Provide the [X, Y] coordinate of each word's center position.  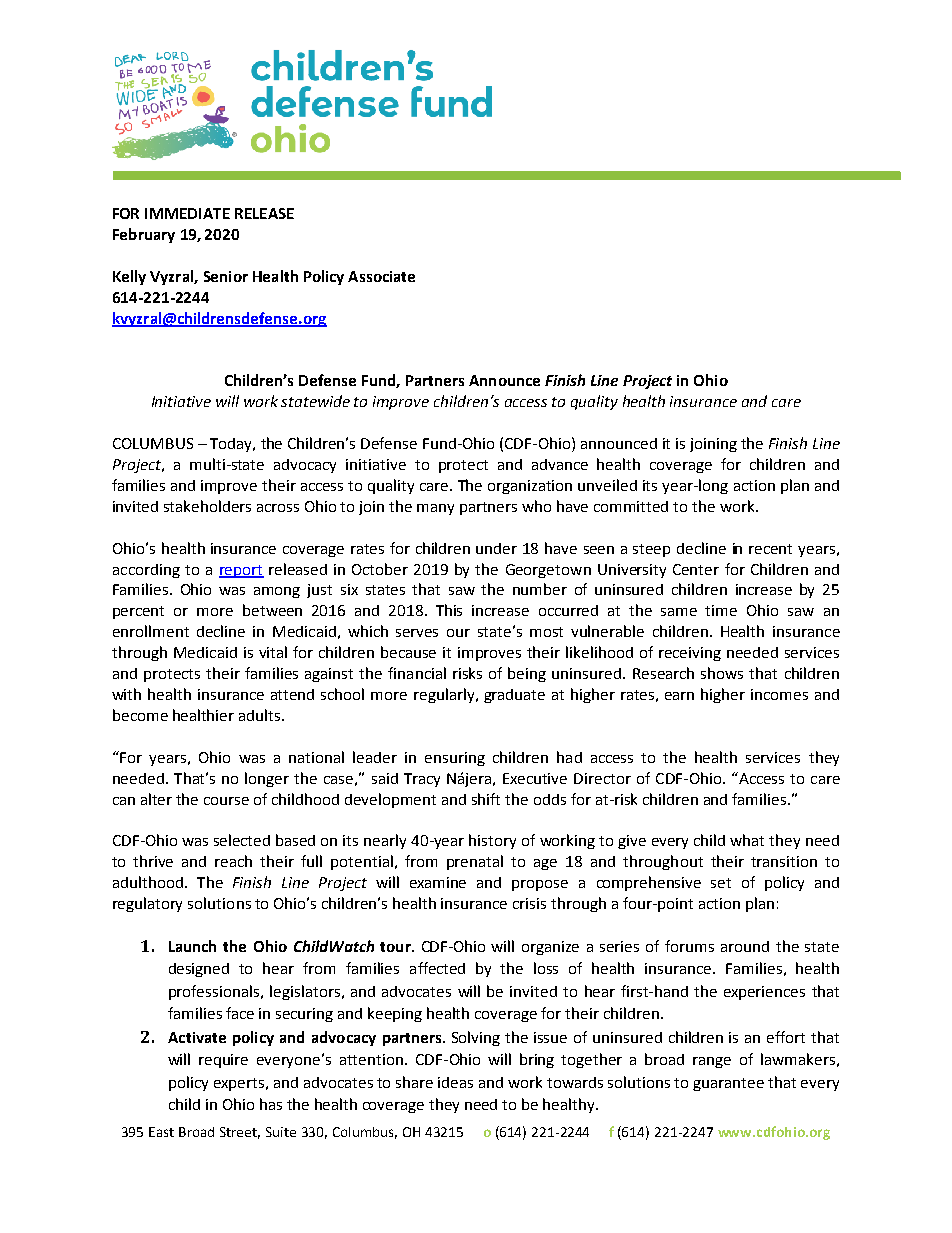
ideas [455, 1082]
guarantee [728, 1084]
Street [240, 1133]
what [747, 840]
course [226, 801]
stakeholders [207, 506]
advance [560, 464]
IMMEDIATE [187, 213]
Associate [381, 276]
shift [486, 799]
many [435, 509]
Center [696, 569]
